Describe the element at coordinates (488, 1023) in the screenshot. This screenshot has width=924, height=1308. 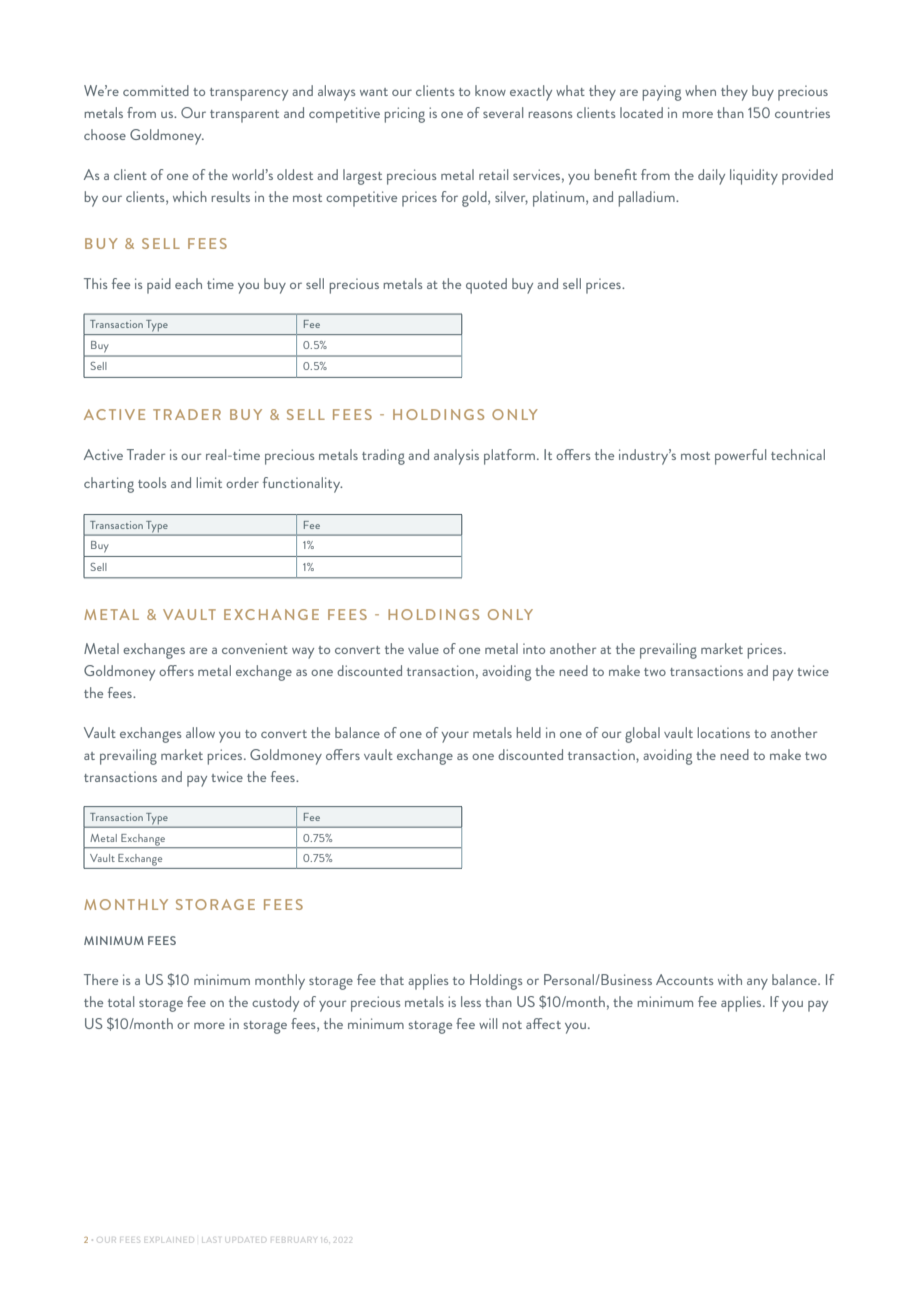
I see `will` at that location.
